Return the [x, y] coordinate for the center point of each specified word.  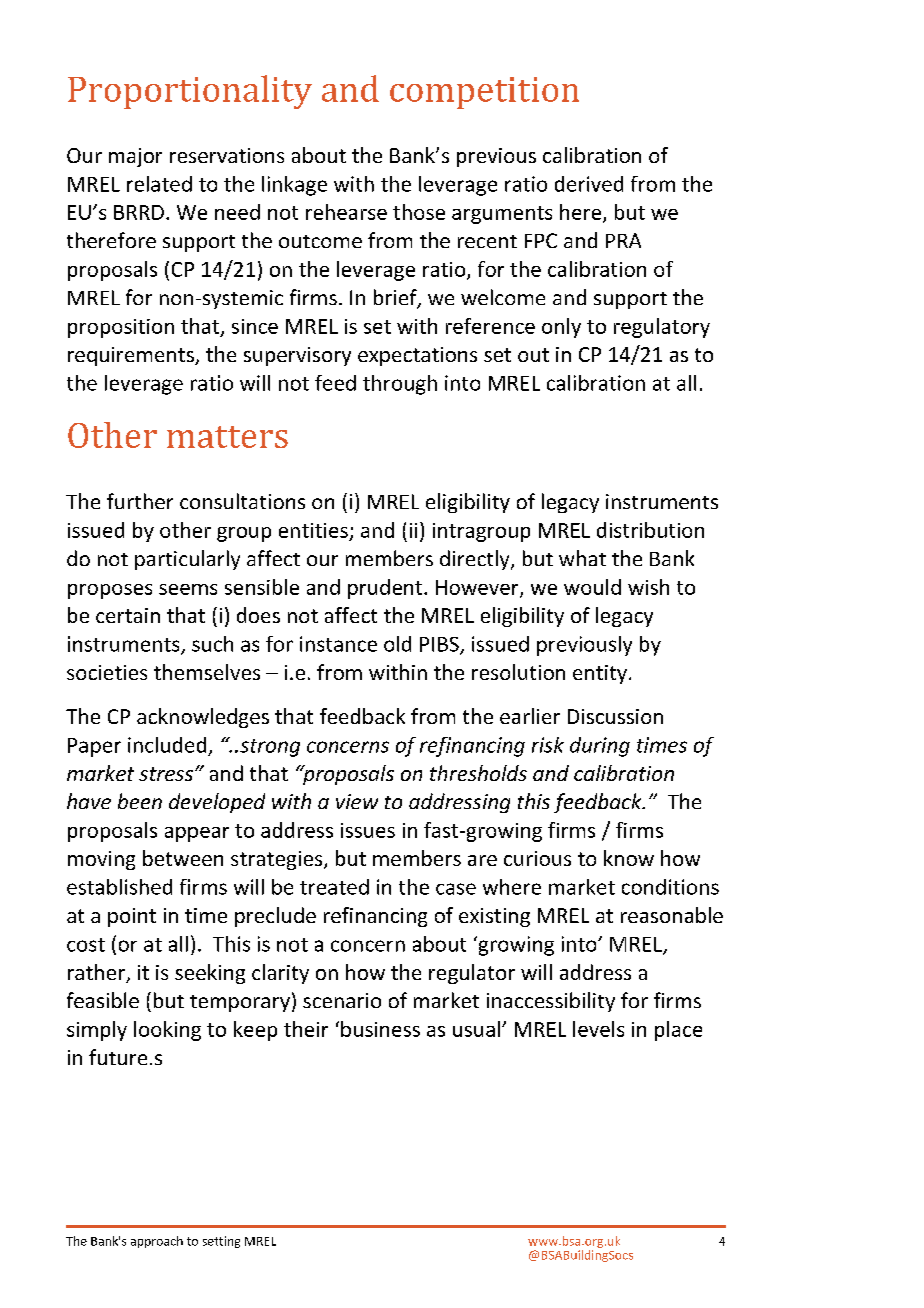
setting [221, 1242]
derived [589, 184]
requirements [132, 356]
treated [334, 887]
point [132, 917]
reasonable [672, 915]
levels [598, 1029]
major [135, 157]
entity [600, 674]
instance [338, 644]
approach [157, 1242]
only [561, 328]
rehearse [346, 212]
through [400, 385]
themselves [207, 672]
